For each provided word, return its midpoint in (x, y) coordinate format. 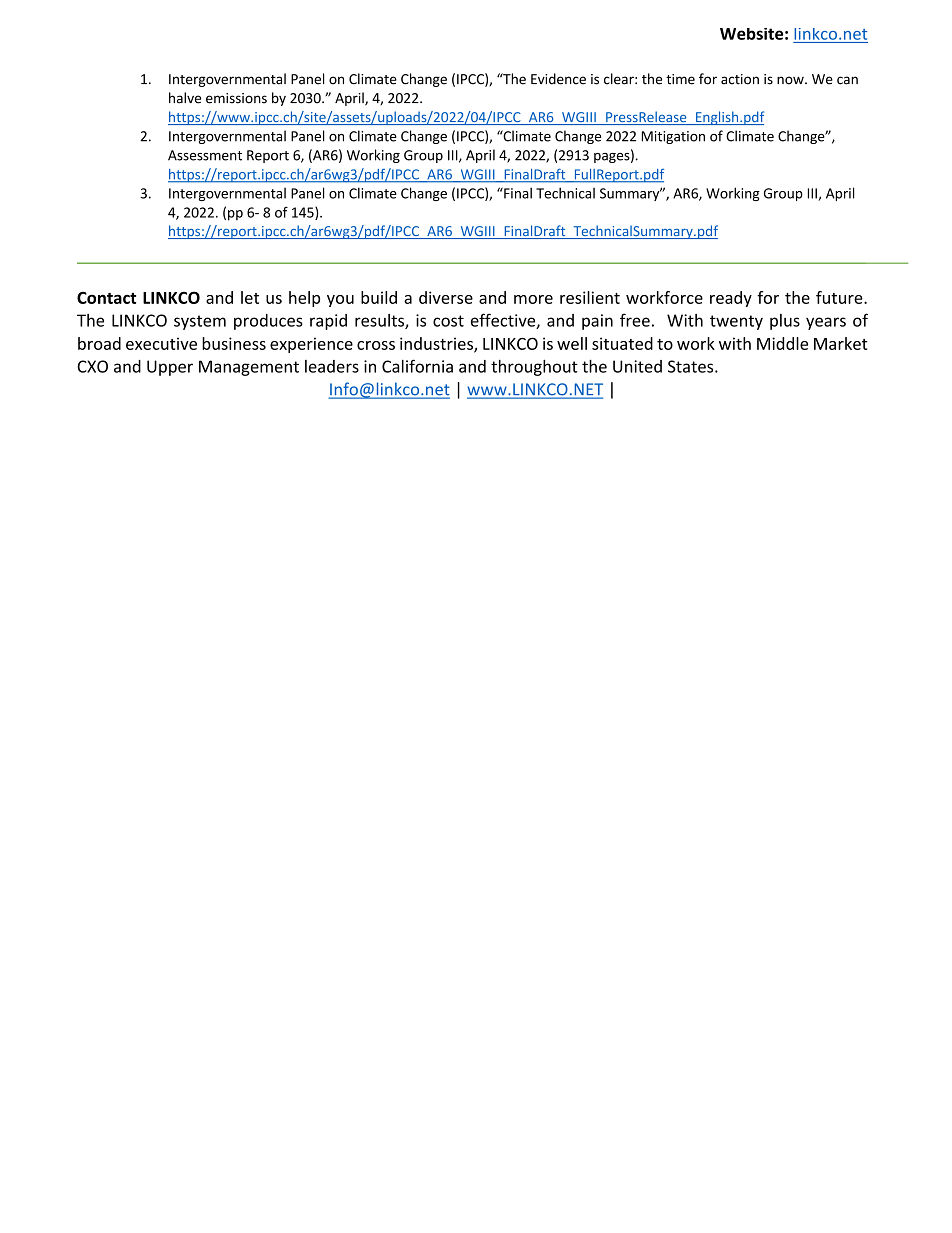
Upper (170, 368)
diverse (446, 297)
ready (731, 299)
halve (185, 98)
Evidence (558, 79)
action (740, 79)
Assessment (205, 155)
